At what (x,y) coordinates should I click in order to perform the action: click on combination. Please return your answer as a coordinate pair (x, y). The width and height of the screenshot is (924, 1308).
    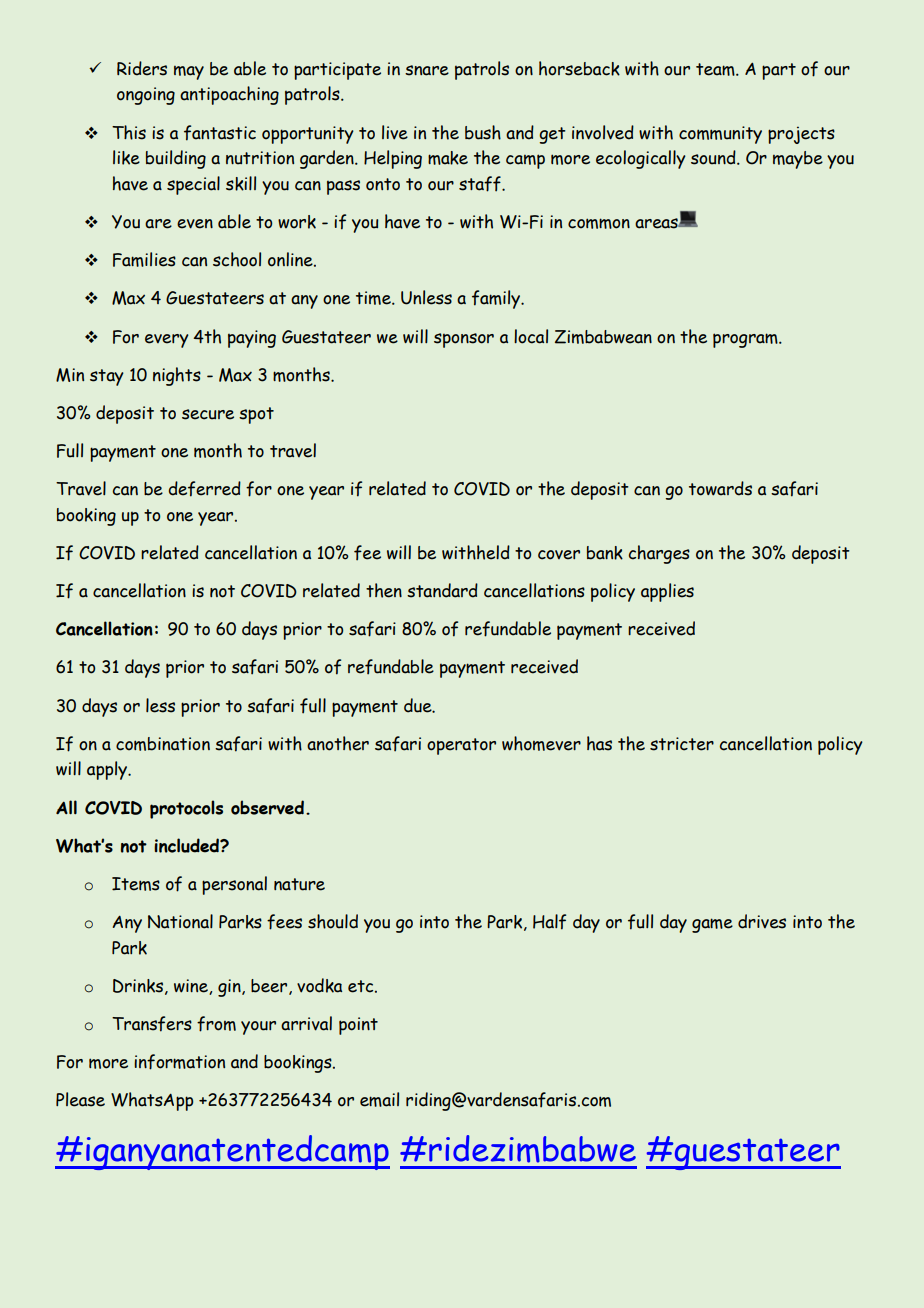
    Looking at the image, I should click on (163, 744).
